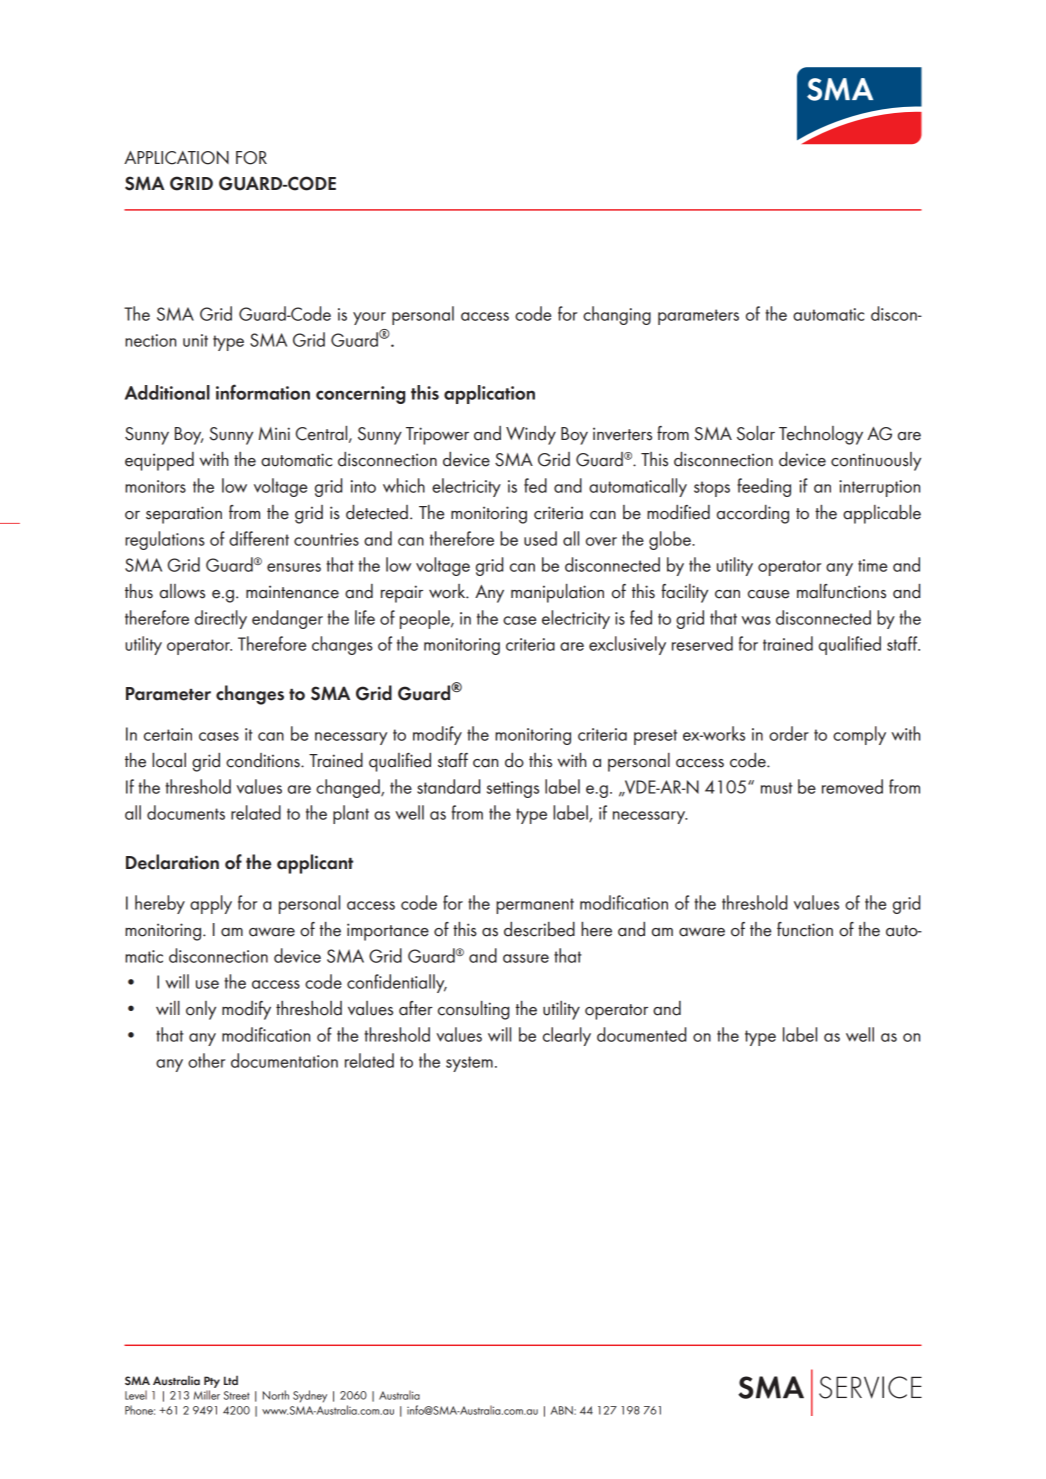 This page has width=1046, height=1479. I want to click on ABN, so click(563, 1410).
